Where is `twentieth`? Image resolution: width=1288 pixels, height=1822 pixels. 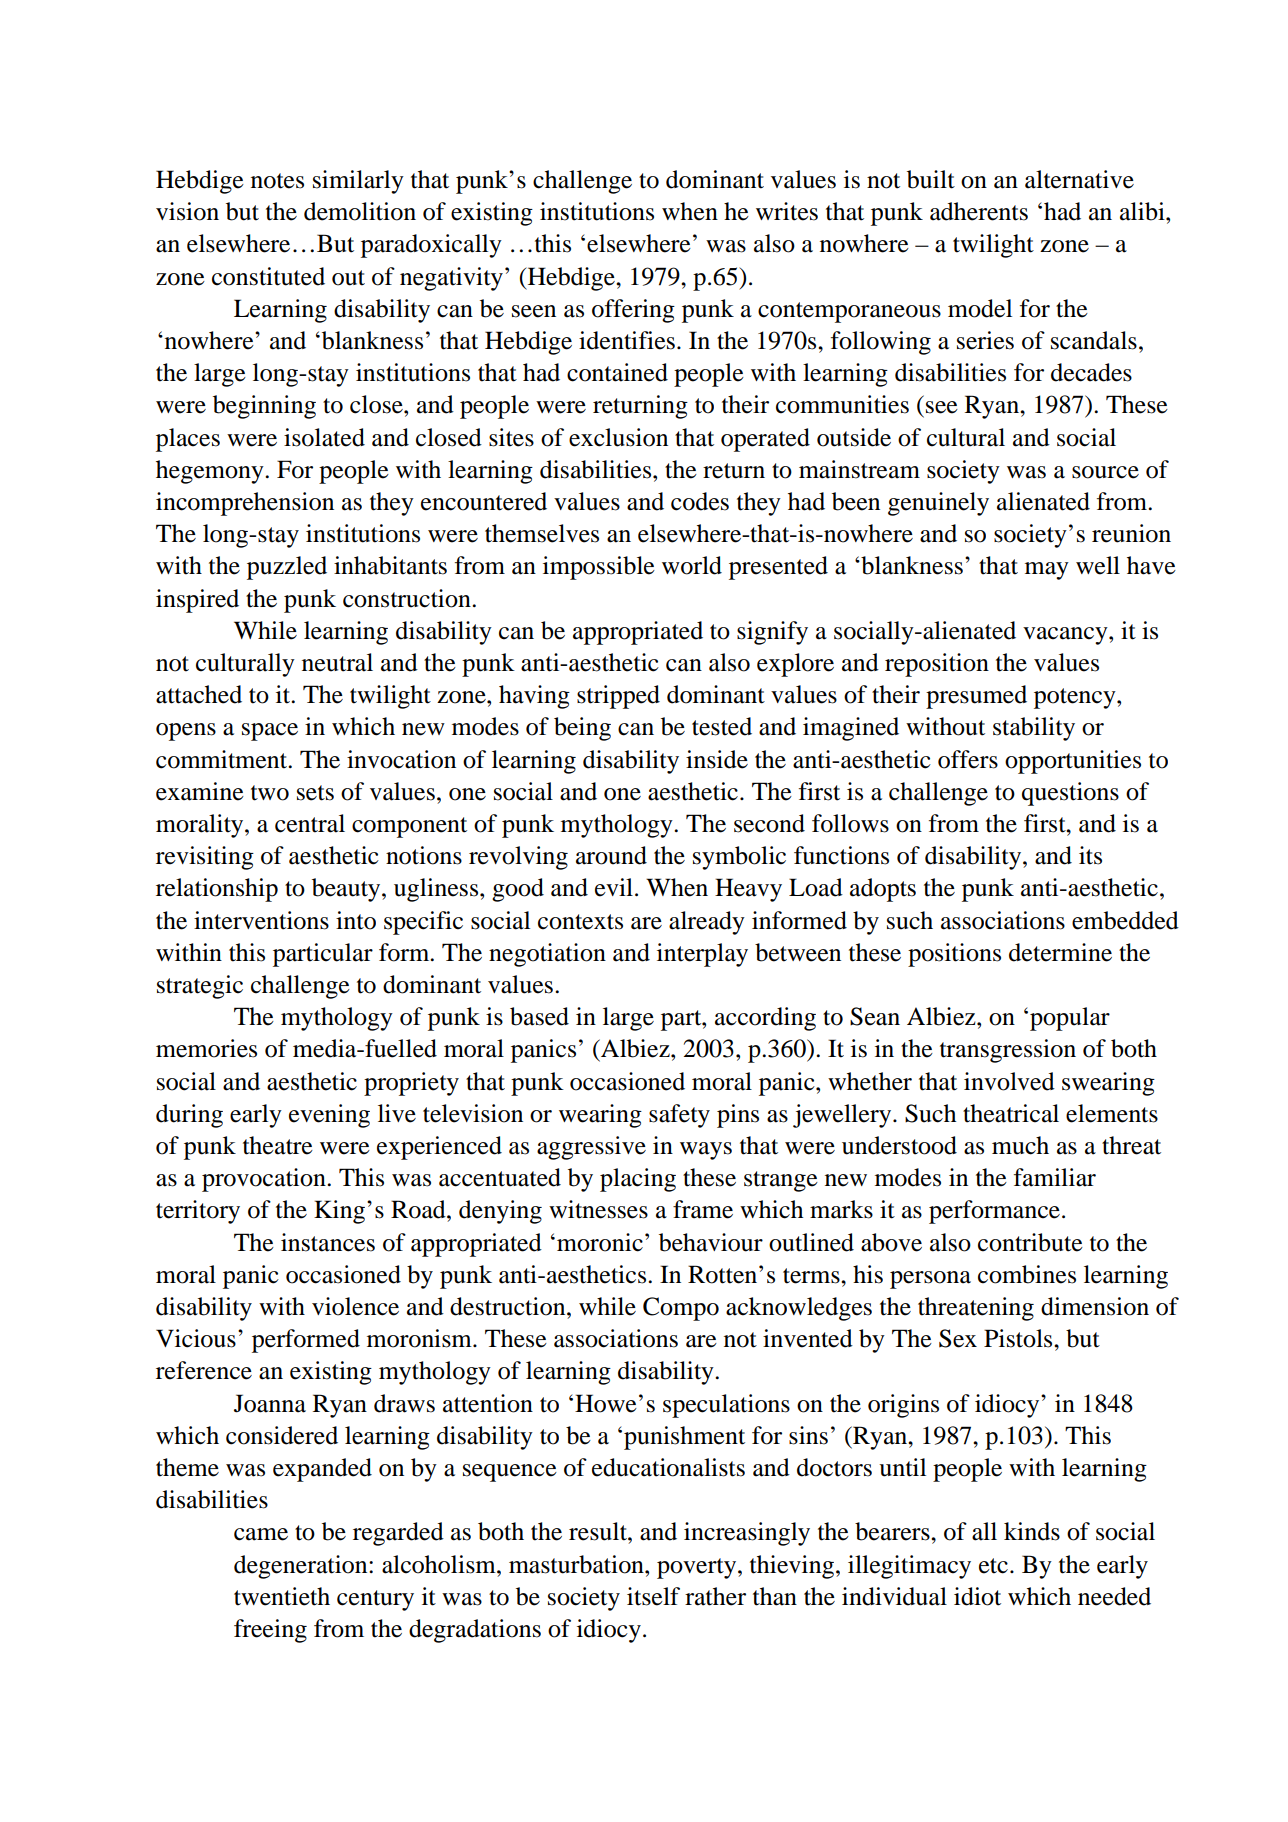 twentieth is located at coordinates (282, 1596).
